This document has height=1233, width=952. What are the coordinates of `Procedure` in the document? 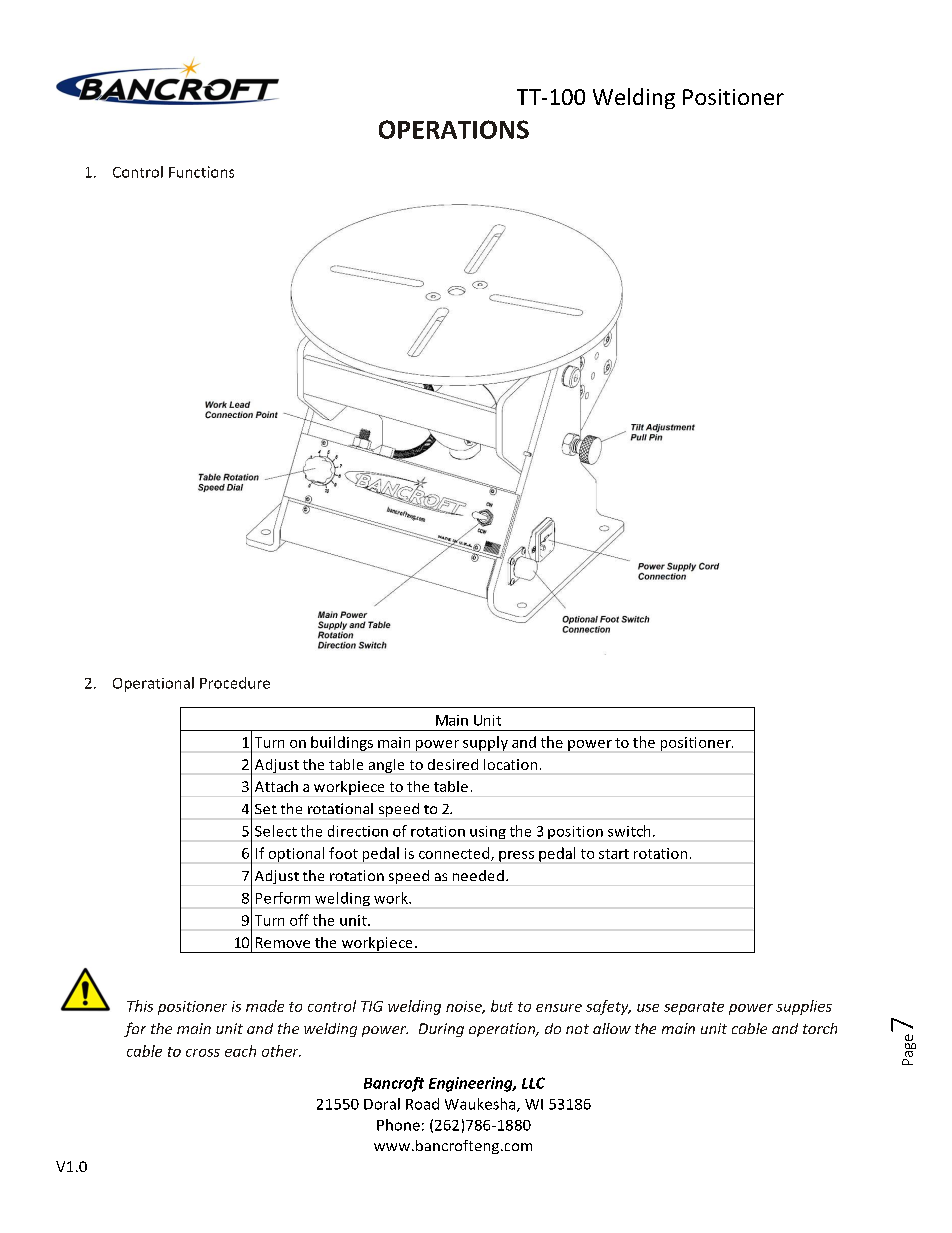 It's located at (235, 683).
